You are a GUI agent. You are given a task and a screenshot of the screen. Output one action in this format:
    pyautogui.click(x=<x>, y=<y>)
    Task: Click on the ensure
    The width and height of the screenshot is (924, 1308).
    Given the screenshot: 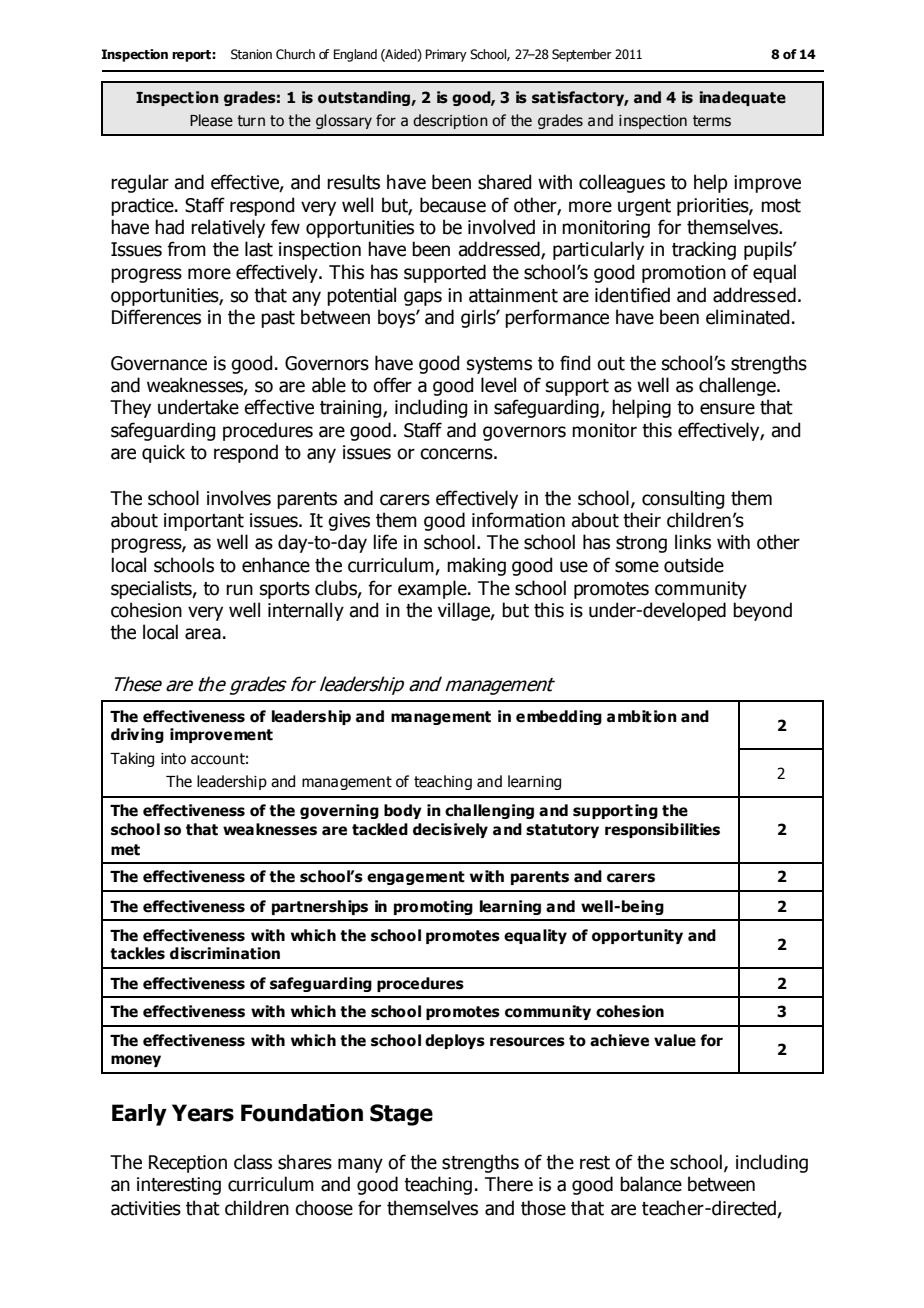 What is the action you would take?
    pyautogui.click(x=727, y=409)
